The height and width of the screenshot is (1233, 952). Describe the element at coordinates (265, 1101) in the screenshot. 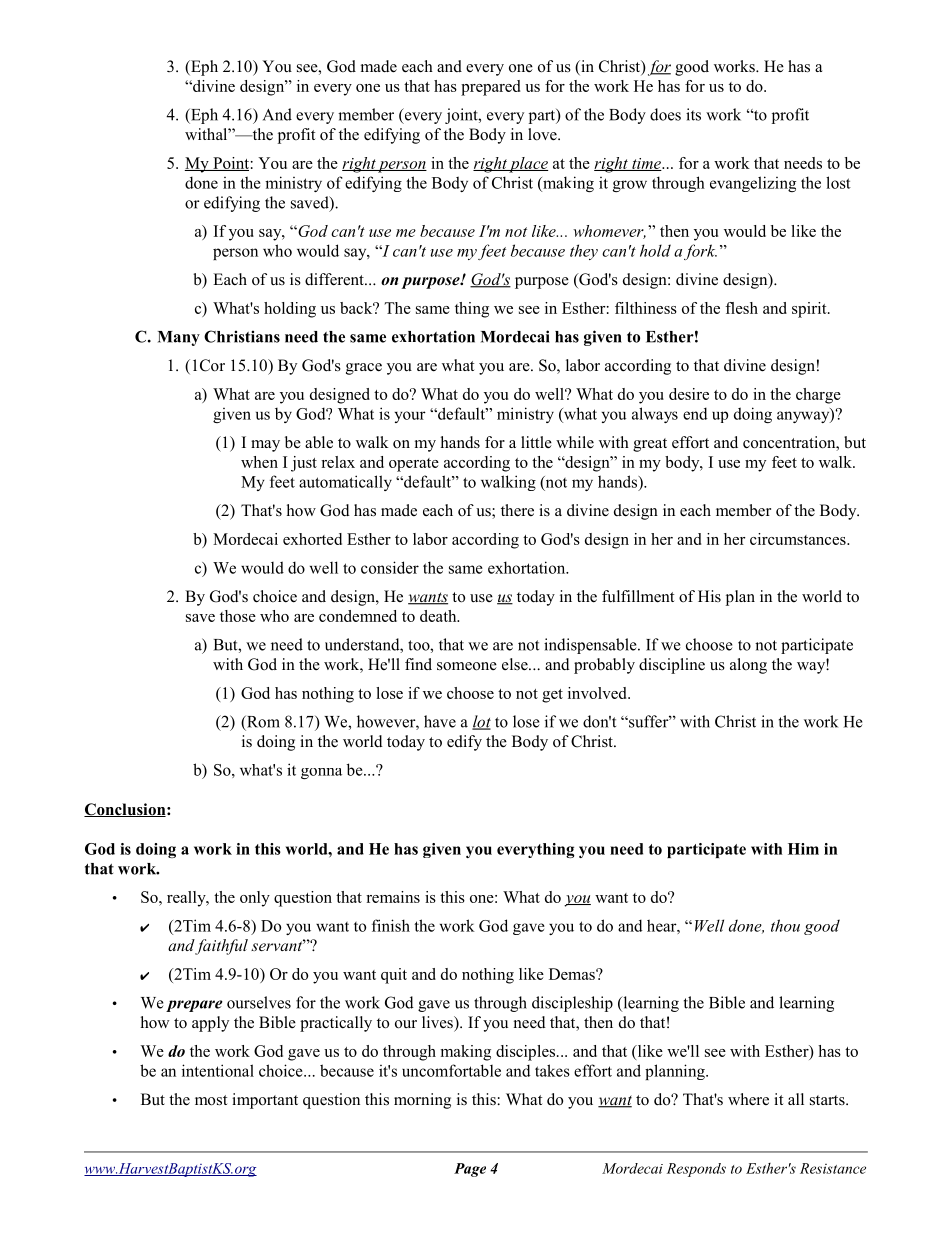

I see `important` at that location.
